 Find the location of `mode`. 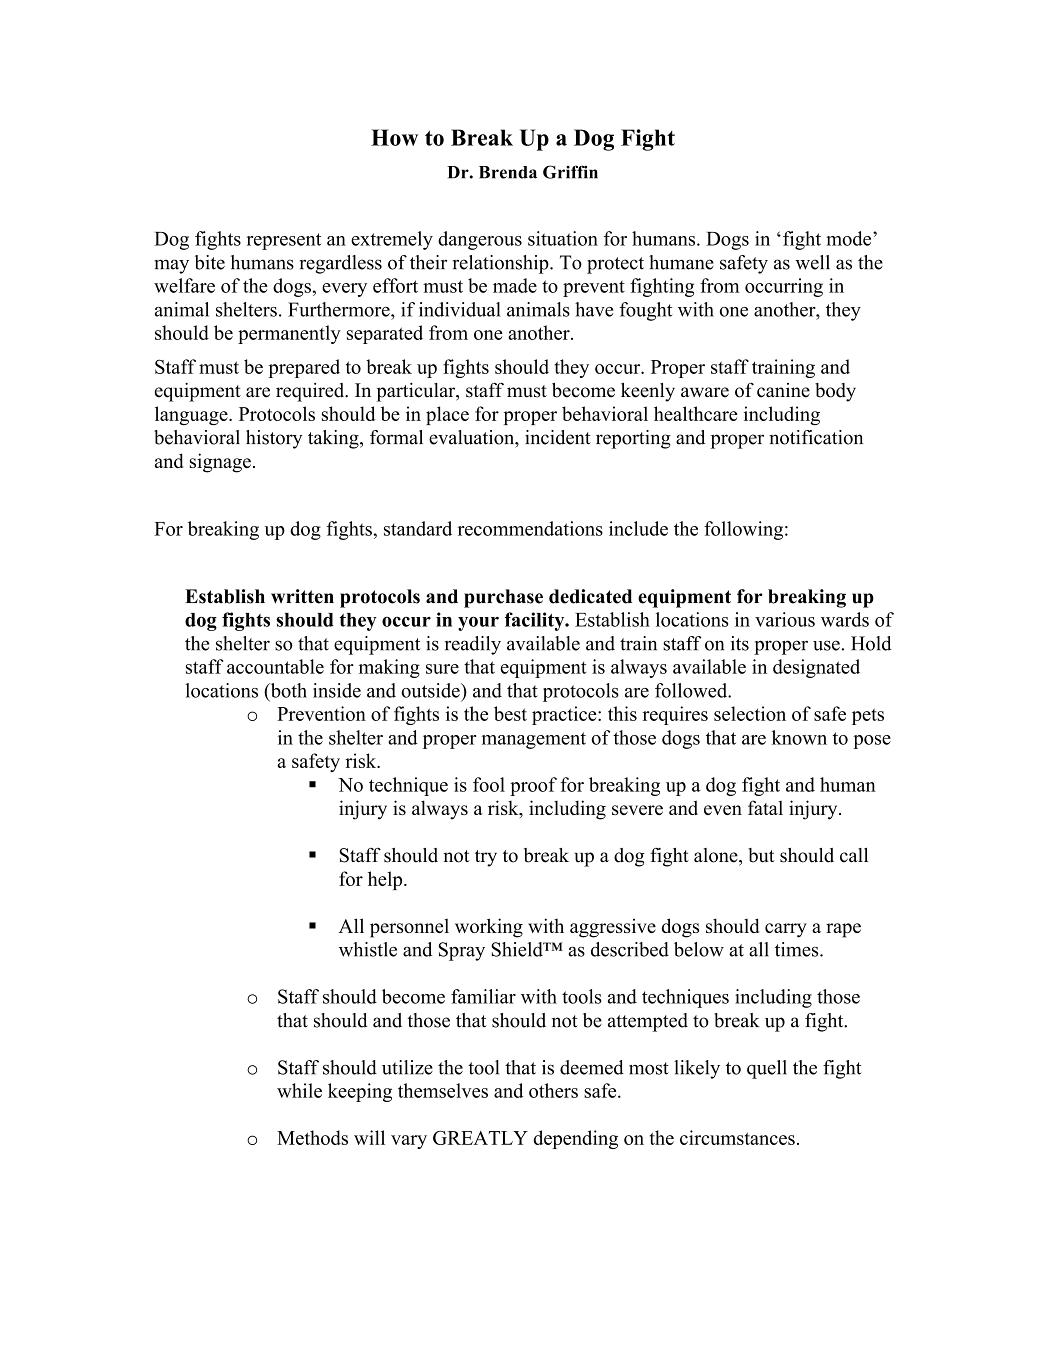

mode is located at coordinates (850, 238).
